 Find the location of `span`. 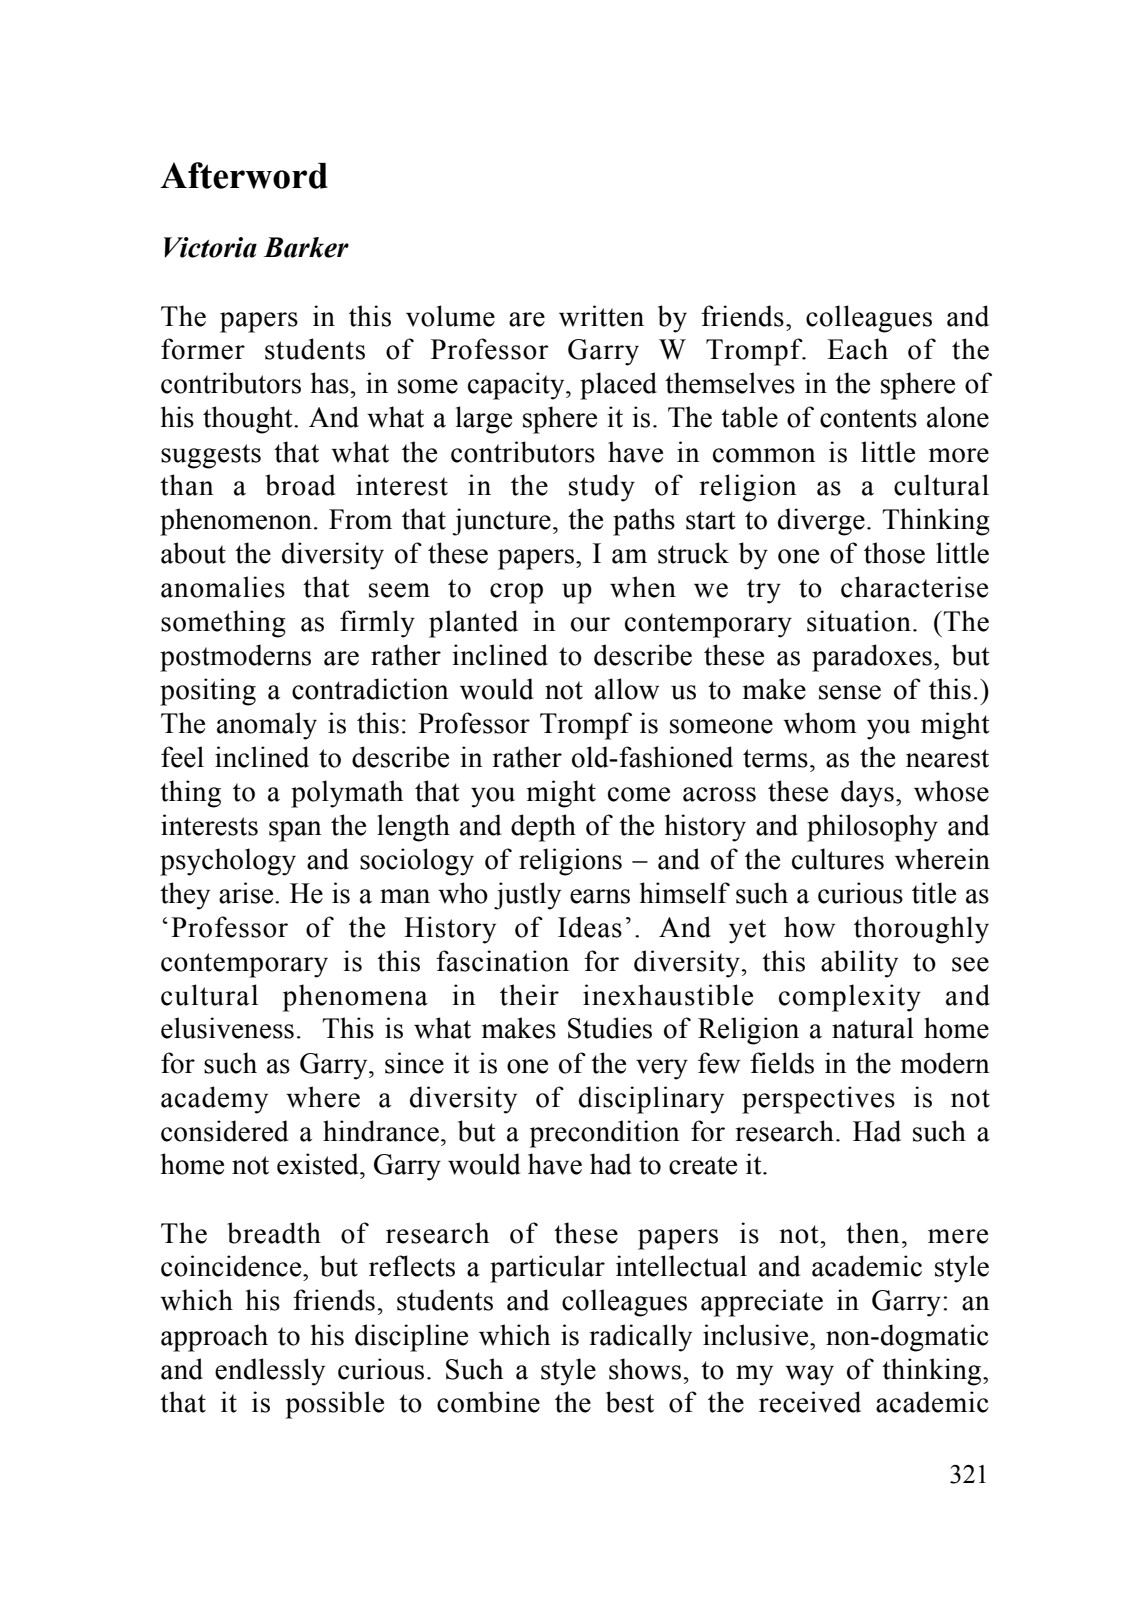

span is located at coordinates (295, 831).
